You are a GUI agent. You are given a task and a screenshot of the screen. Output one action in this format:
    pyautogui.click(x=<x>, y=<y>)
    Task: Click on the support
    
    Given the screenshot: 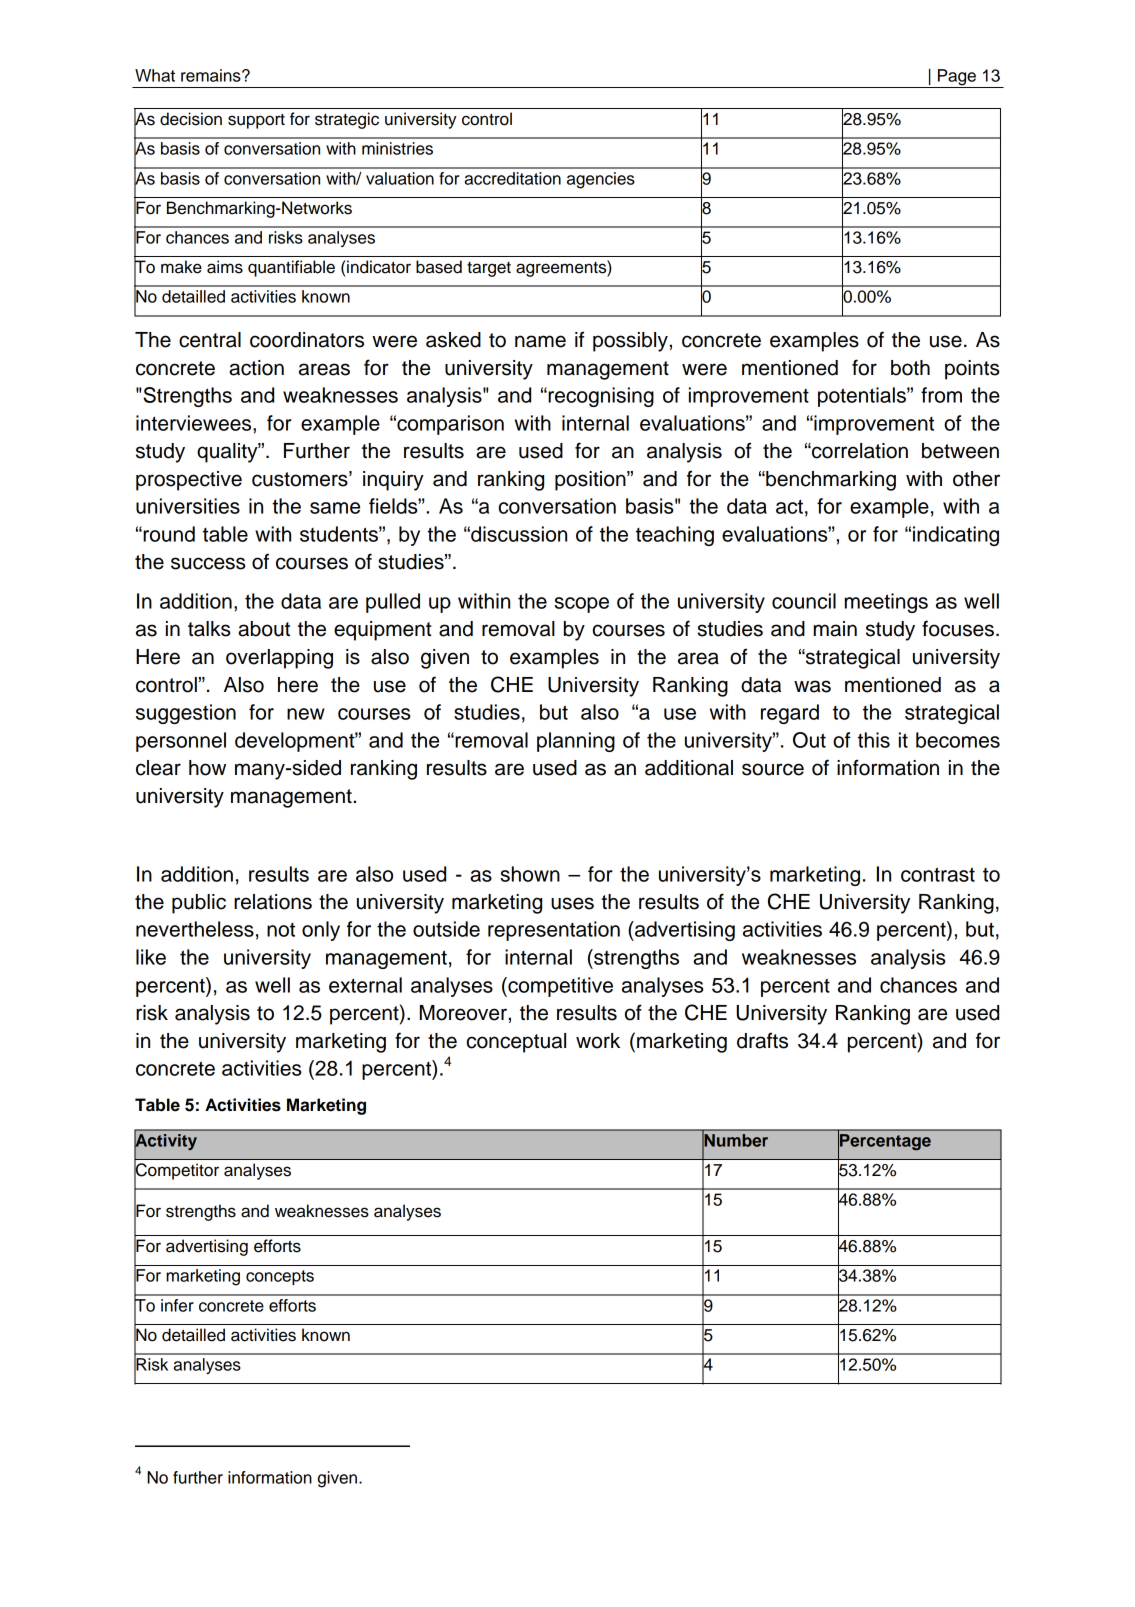 What is the action you would take?
    pyautogui.click(x=256, y=121)
